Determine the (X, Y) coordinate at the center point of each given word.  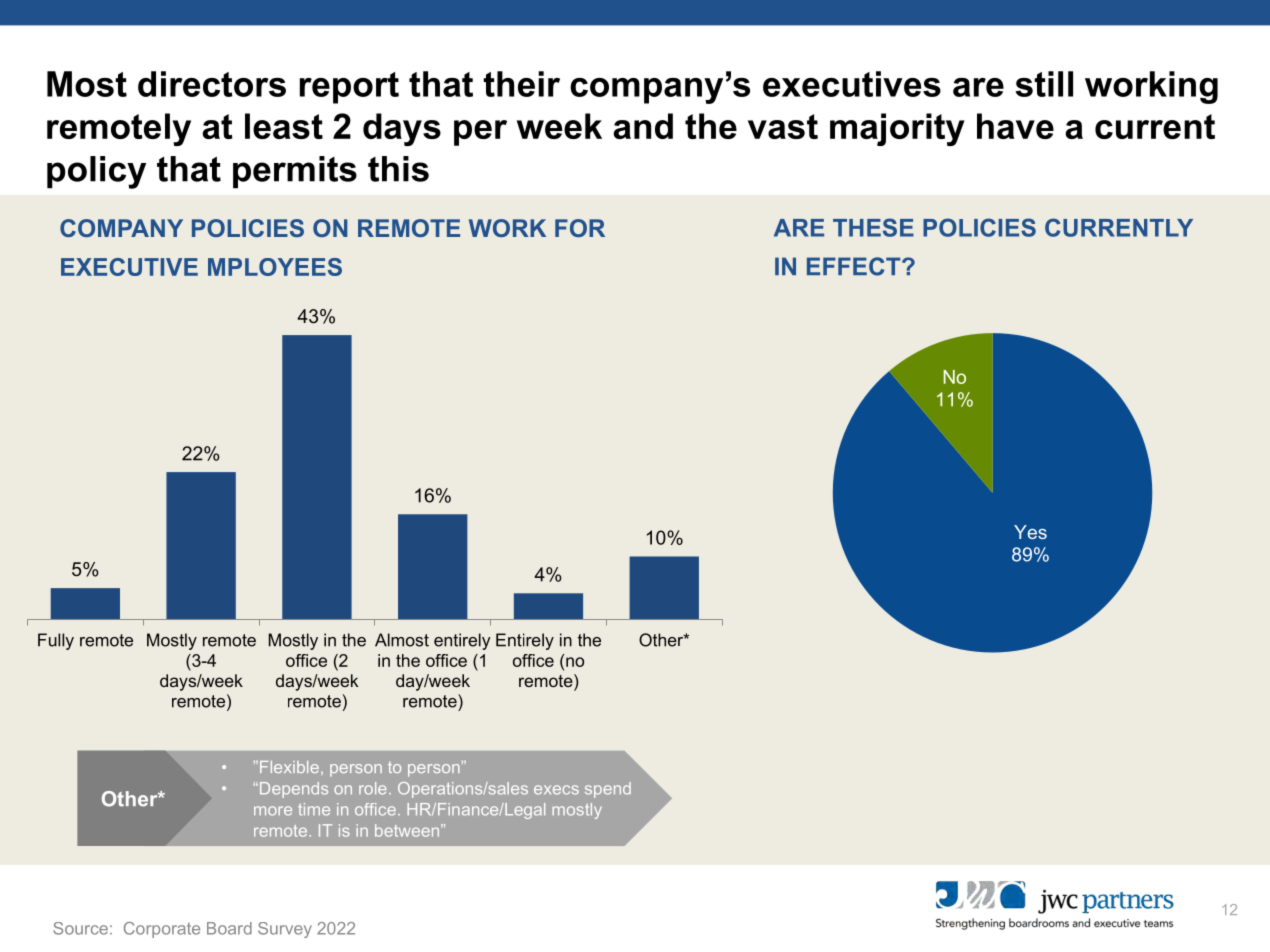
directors (212, 84)
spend (608, 790)
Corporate (162, 930)
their (521, 84)
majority (897, 129)
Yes (1030, 532)
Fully (56, 641)
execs (556, 790)
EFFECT (855, 266)
